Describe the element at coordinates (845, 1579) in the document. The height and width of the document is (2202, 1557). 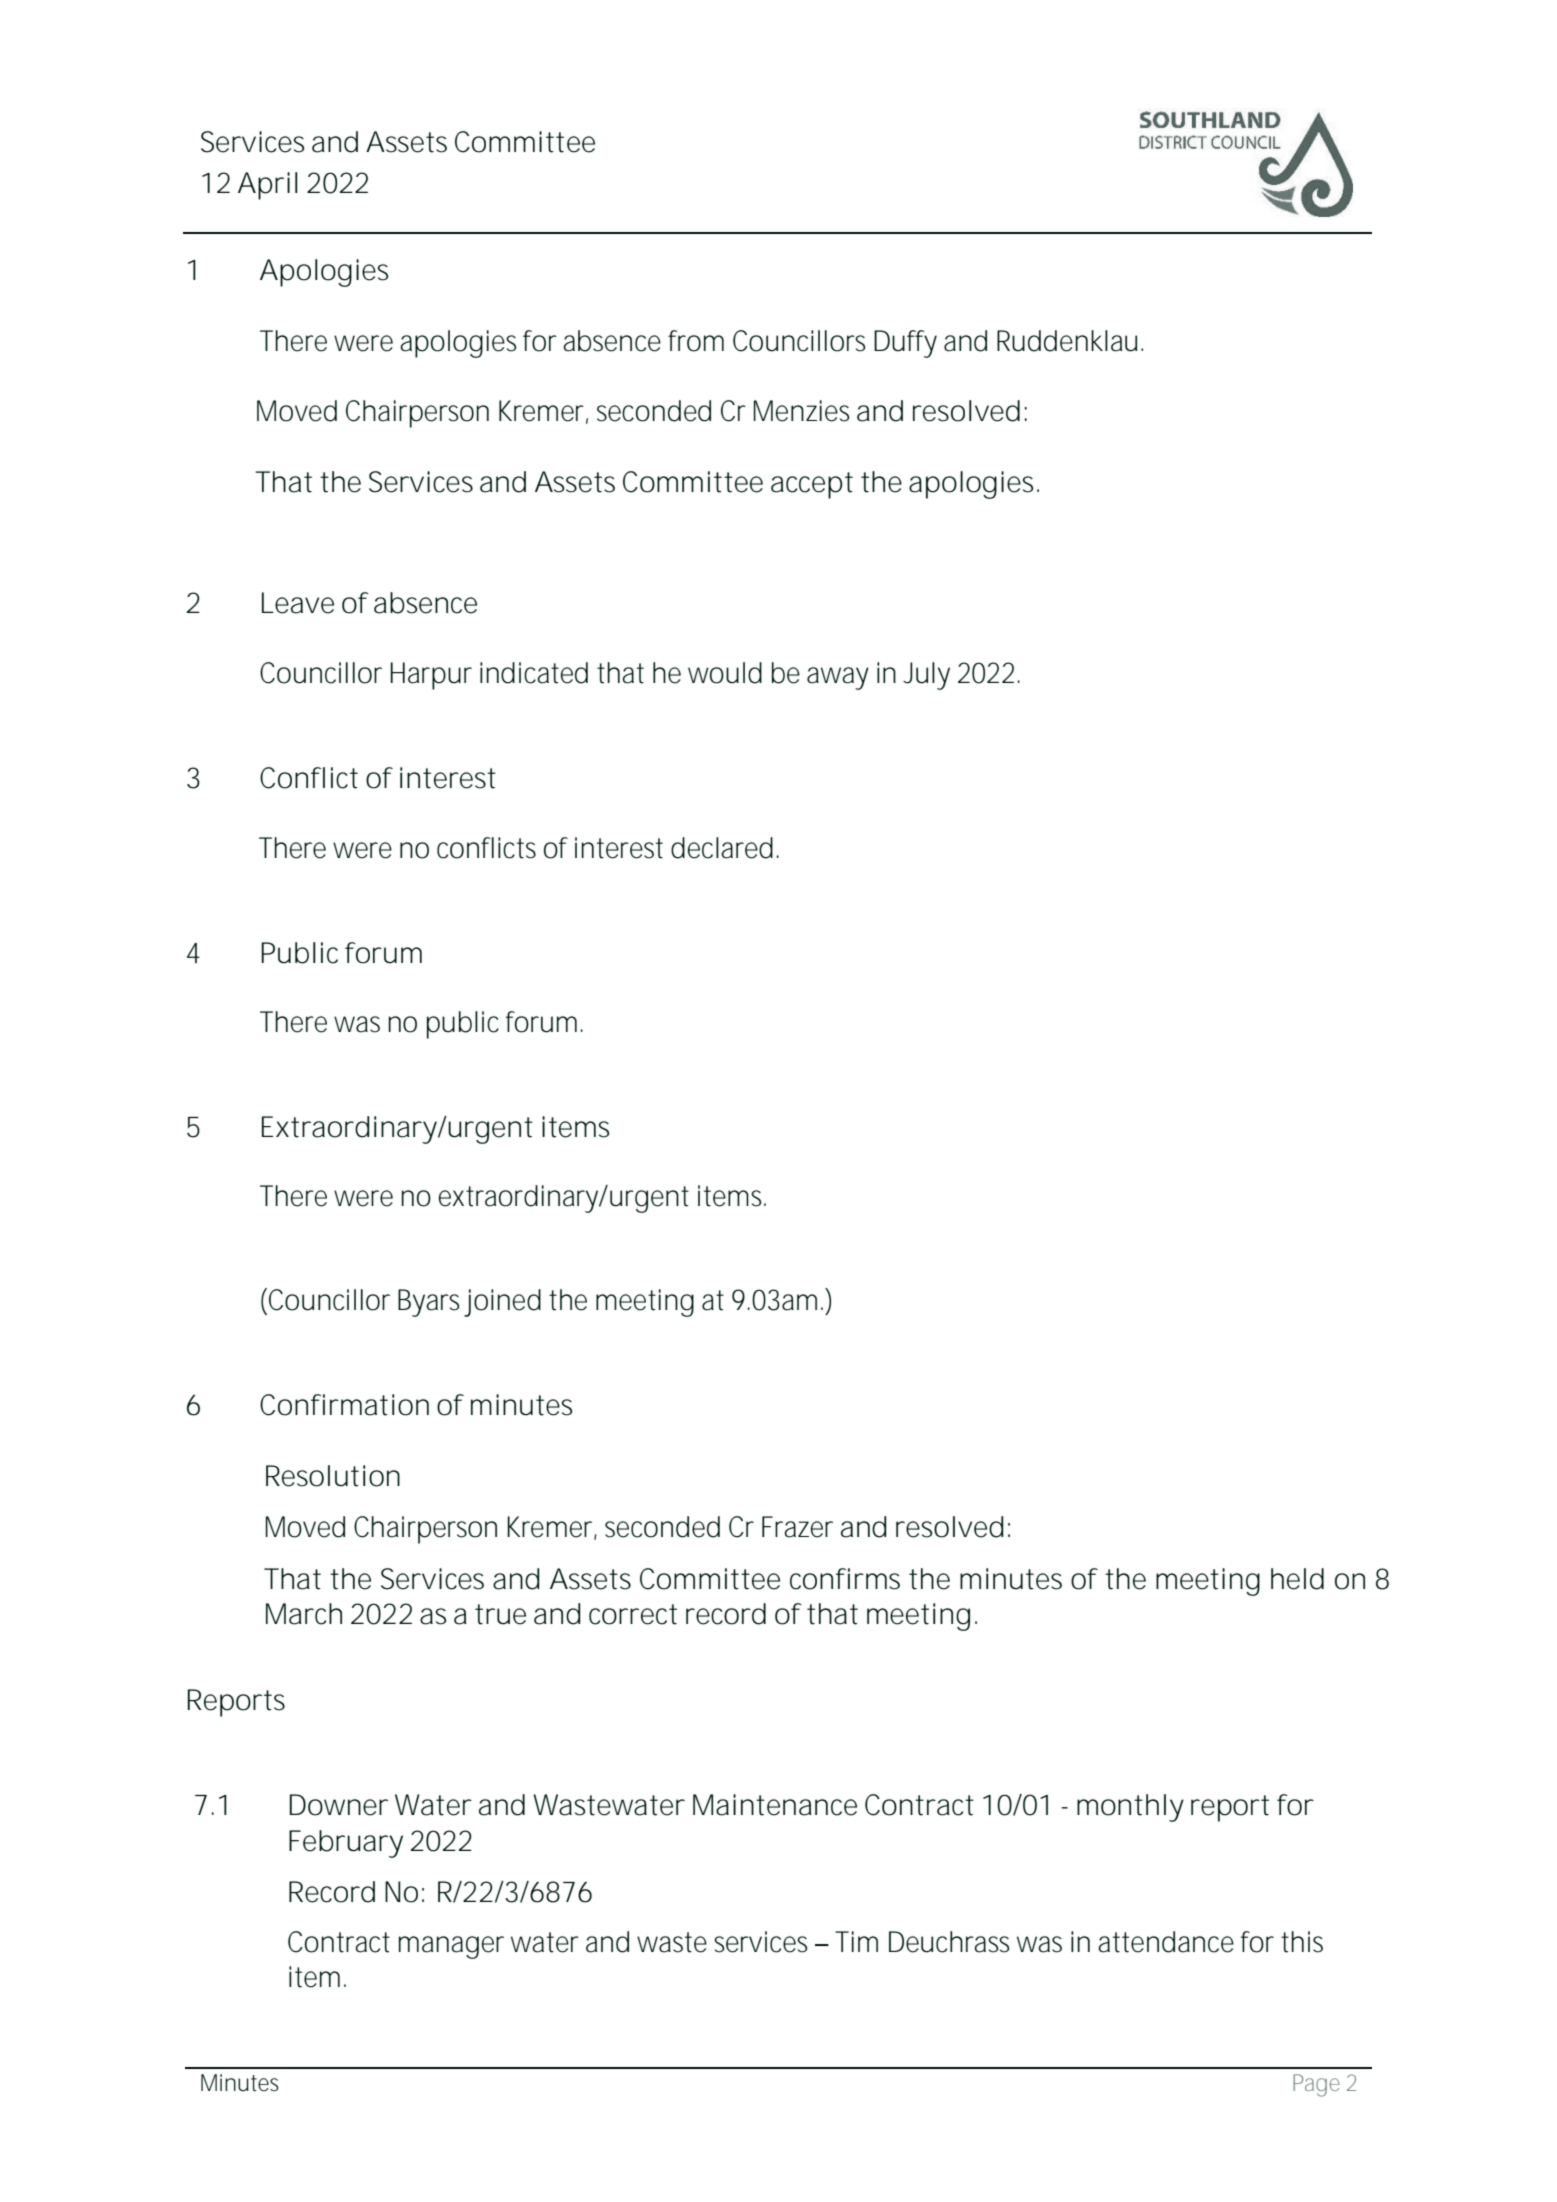
I see `confirms` at that location.
